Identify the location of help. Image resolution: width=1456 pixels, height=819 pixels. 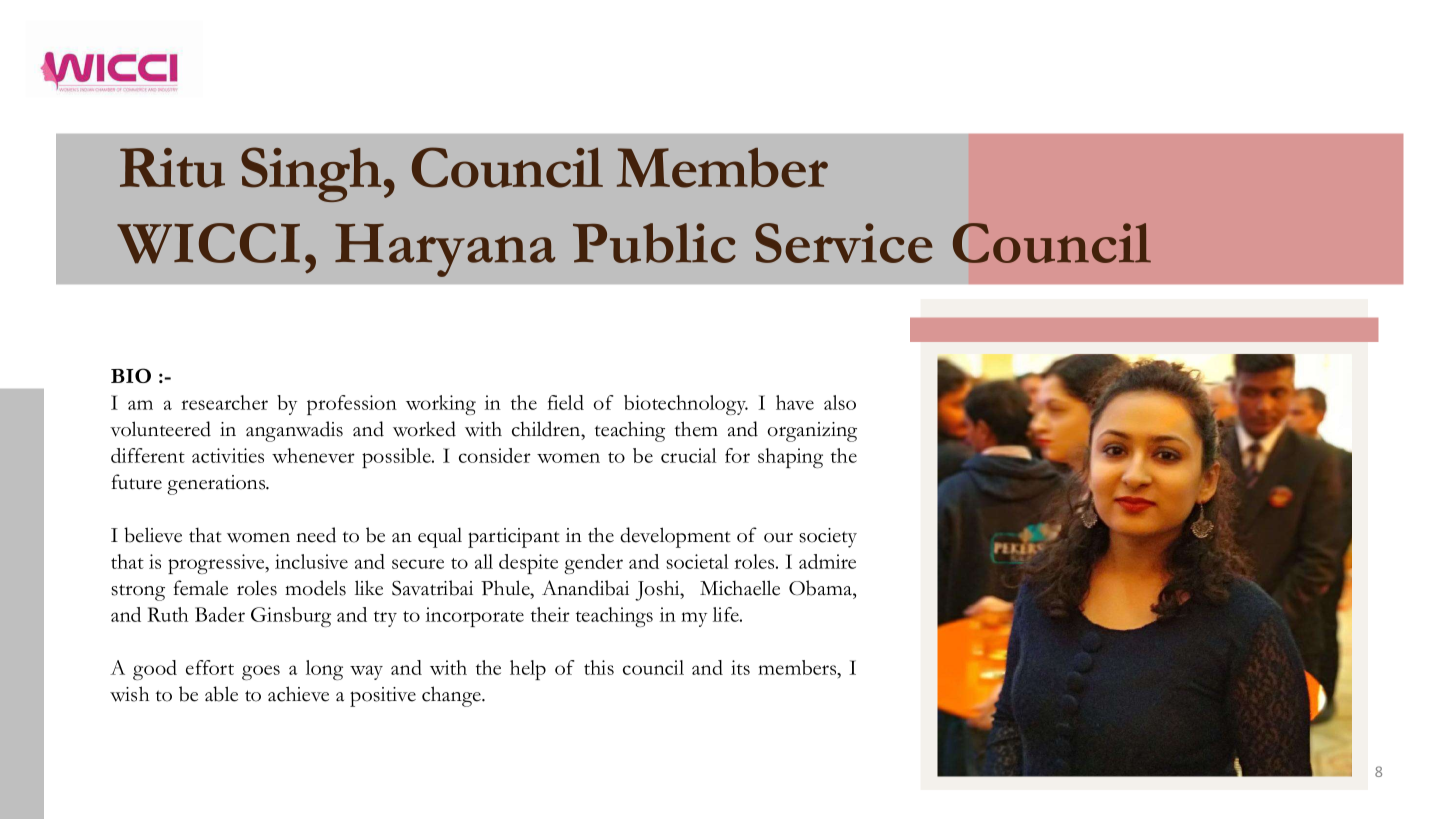
(528, 670).
